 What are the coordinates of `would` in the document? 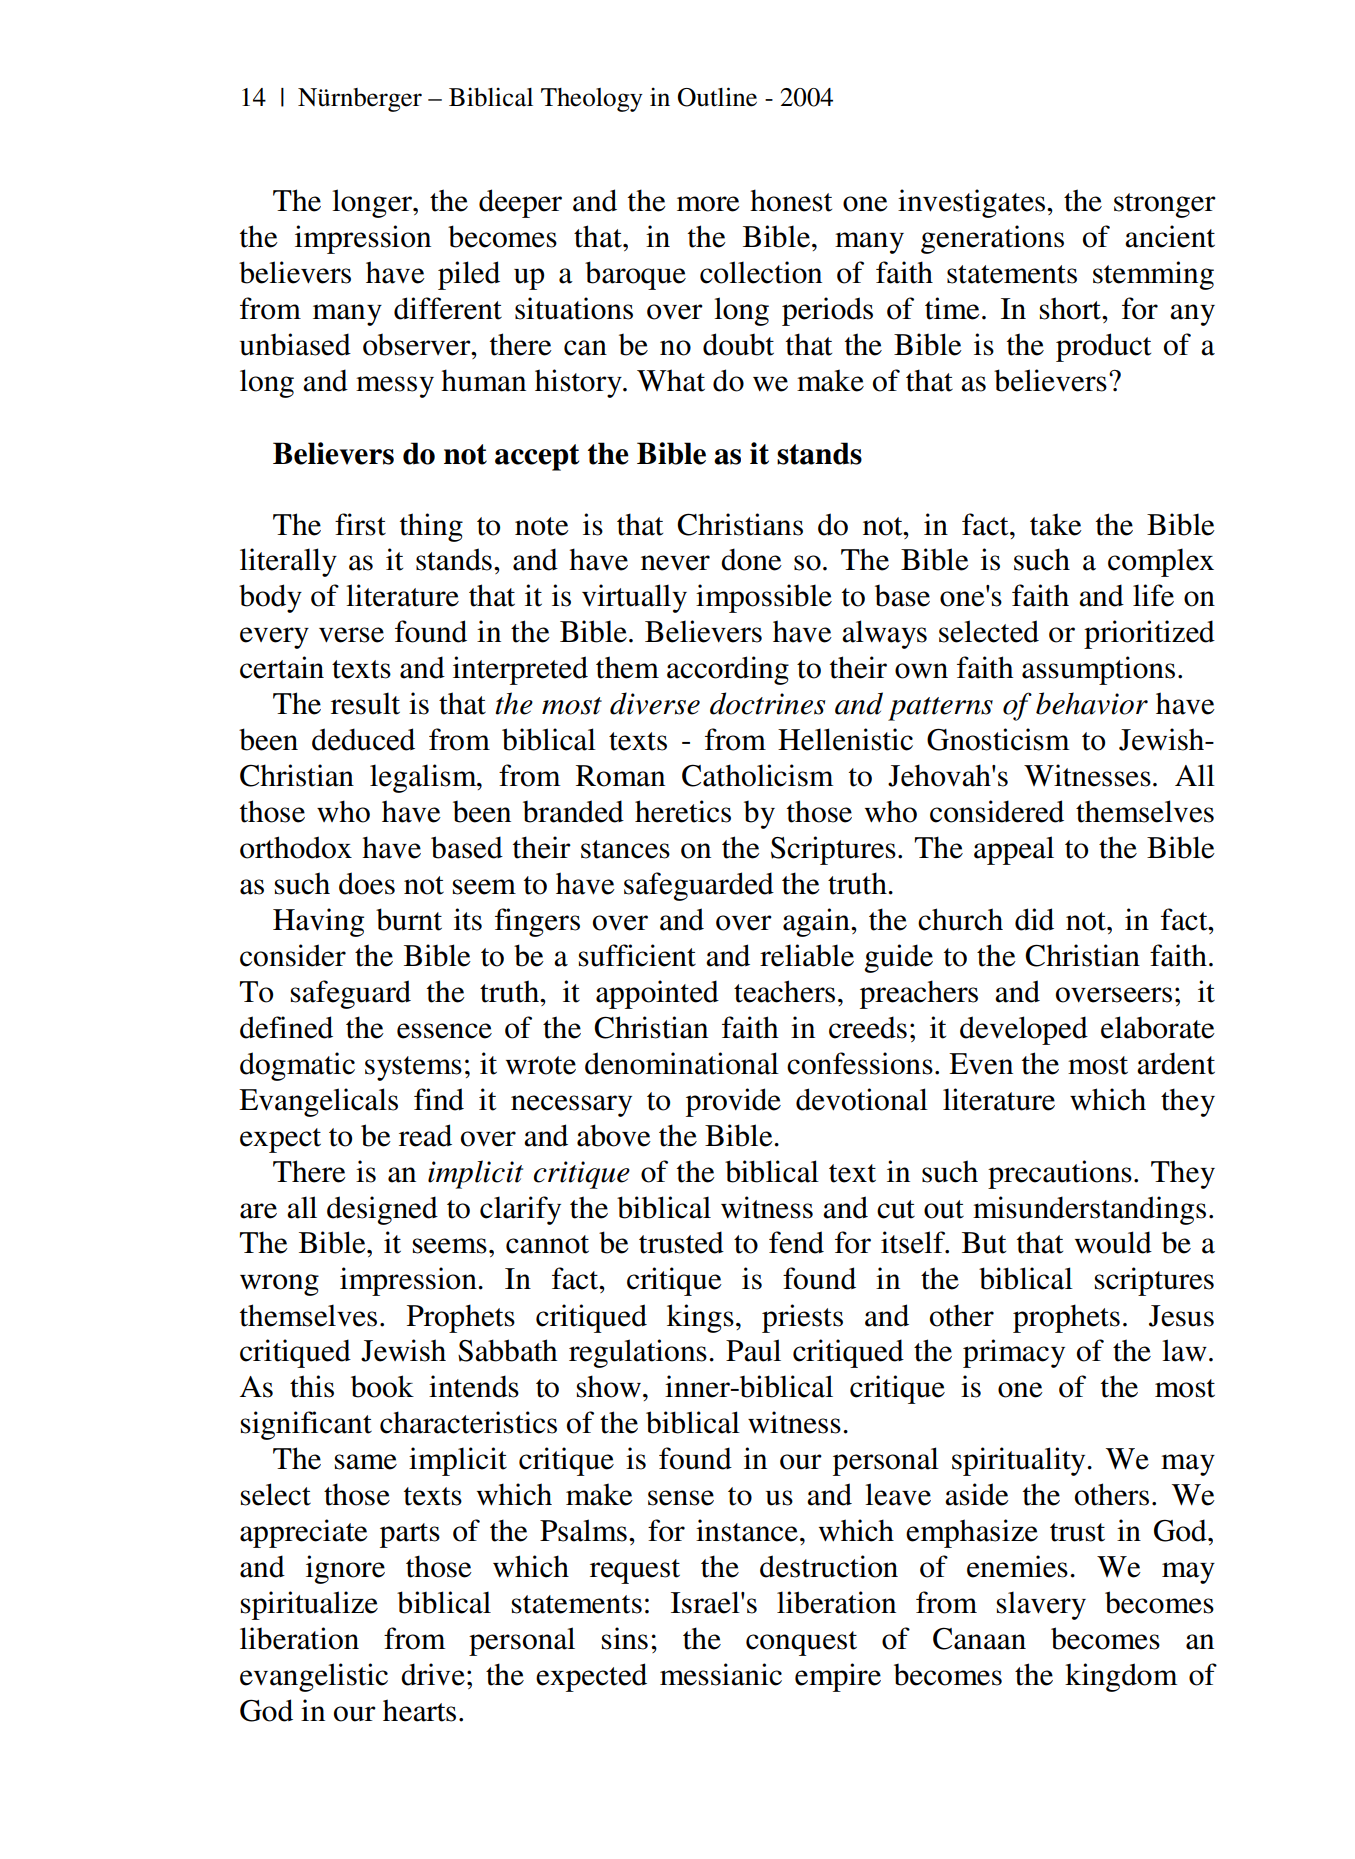 It's located at (1113, 1242).
